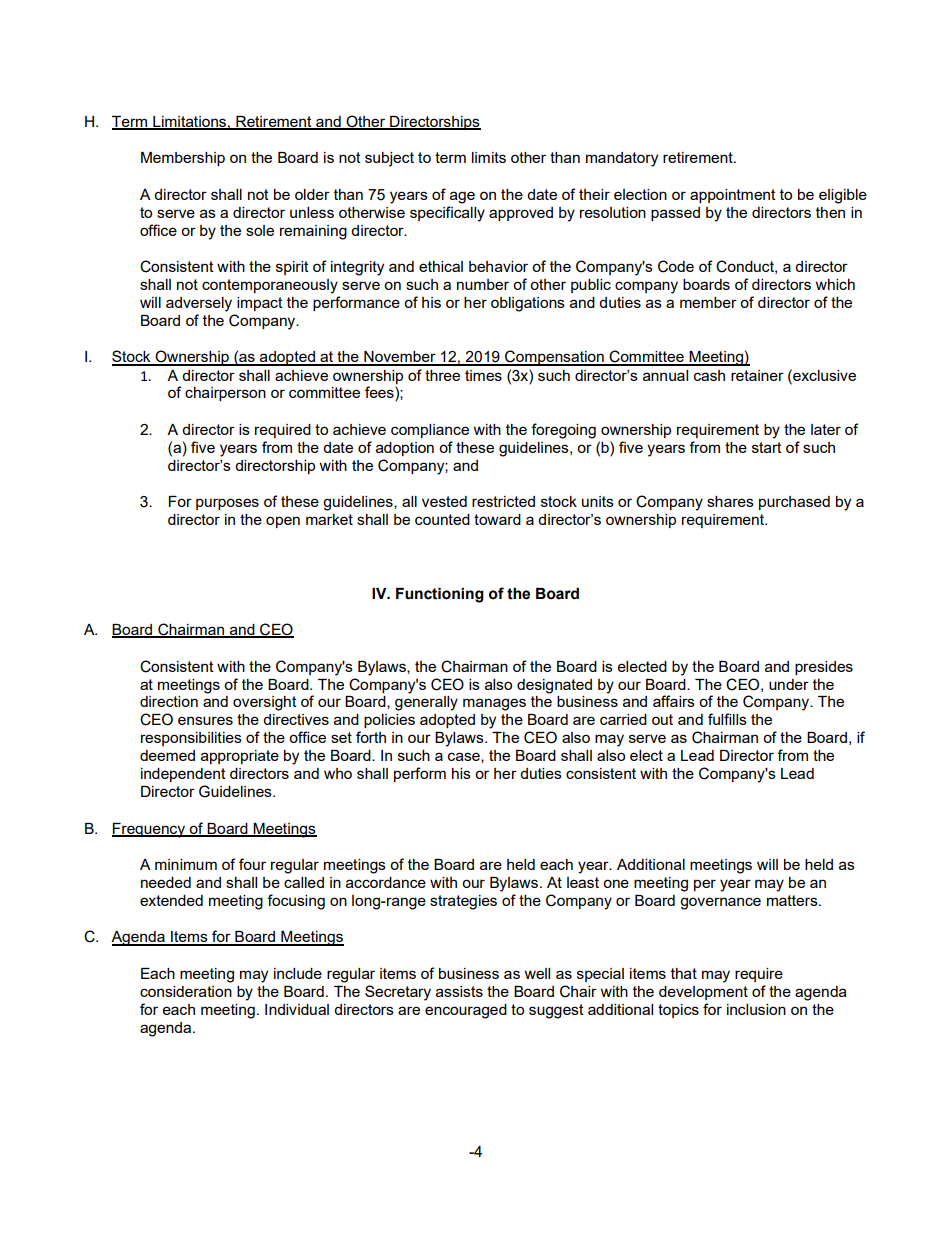 This document has width=952, height=1233. I want to click on limits, so click(489, 157).
